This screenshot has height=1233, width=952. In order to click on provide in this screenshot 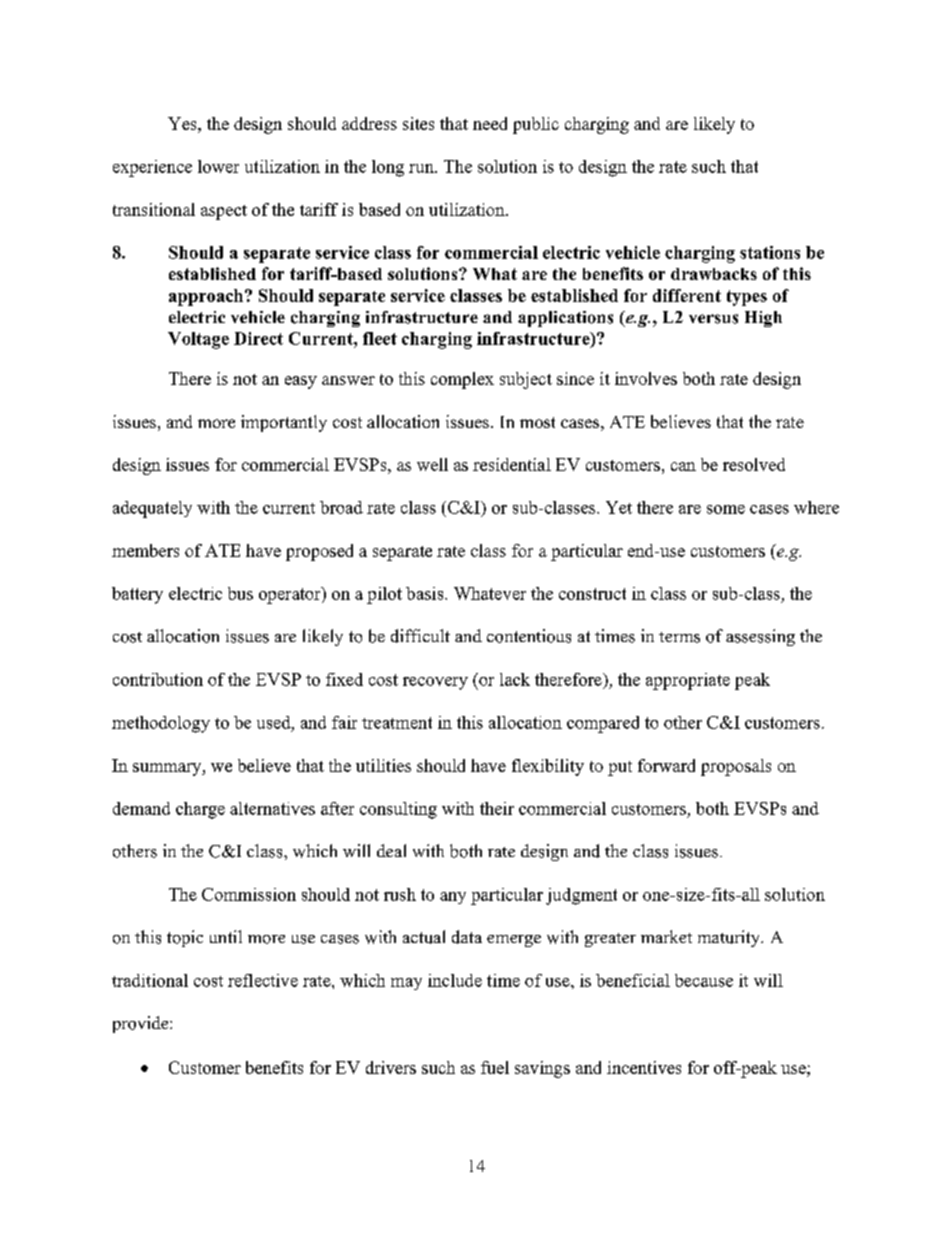, I will do `click(142, 1024)`.
